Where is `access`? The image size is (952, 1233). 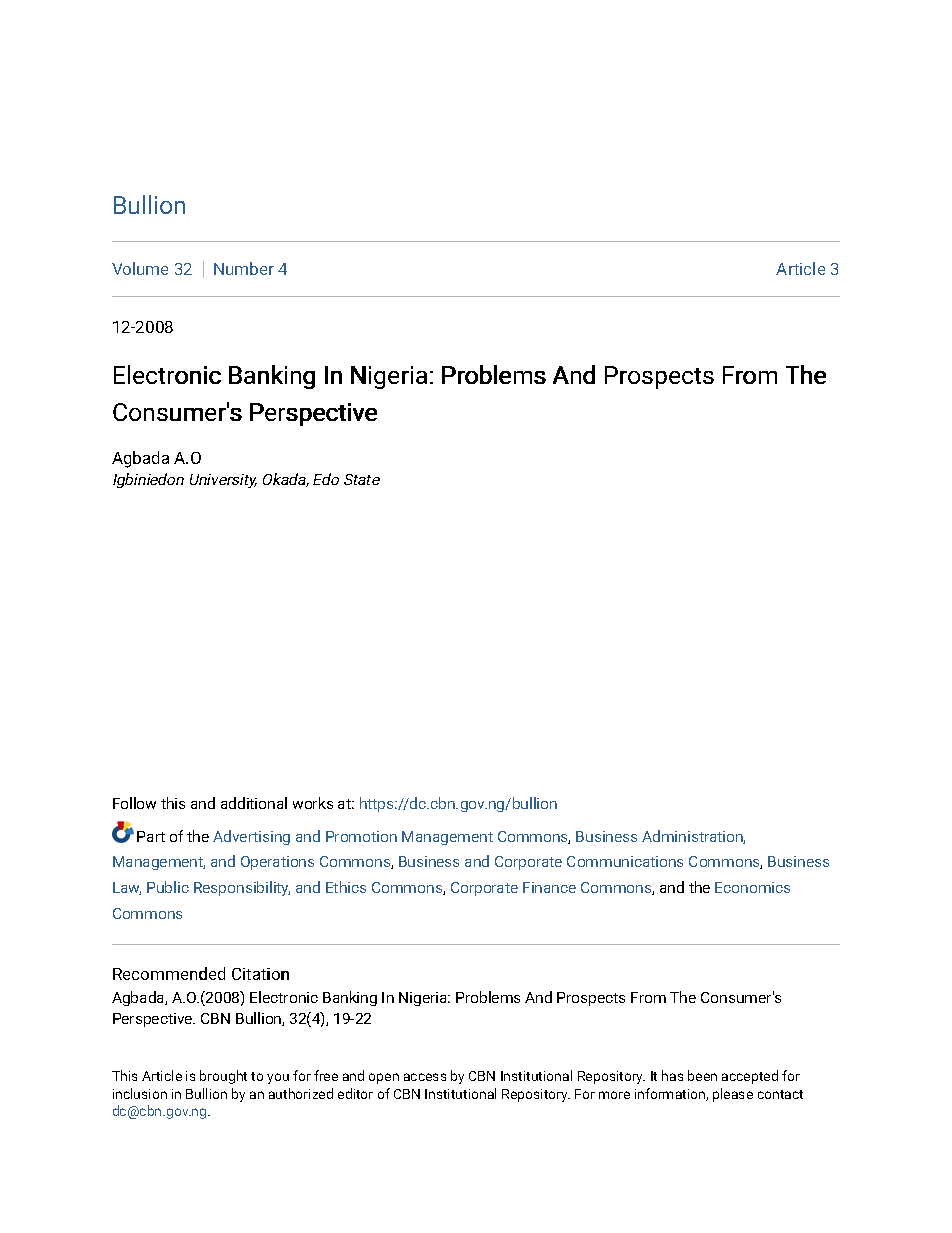
access is located at coordinates (425, 1077).
